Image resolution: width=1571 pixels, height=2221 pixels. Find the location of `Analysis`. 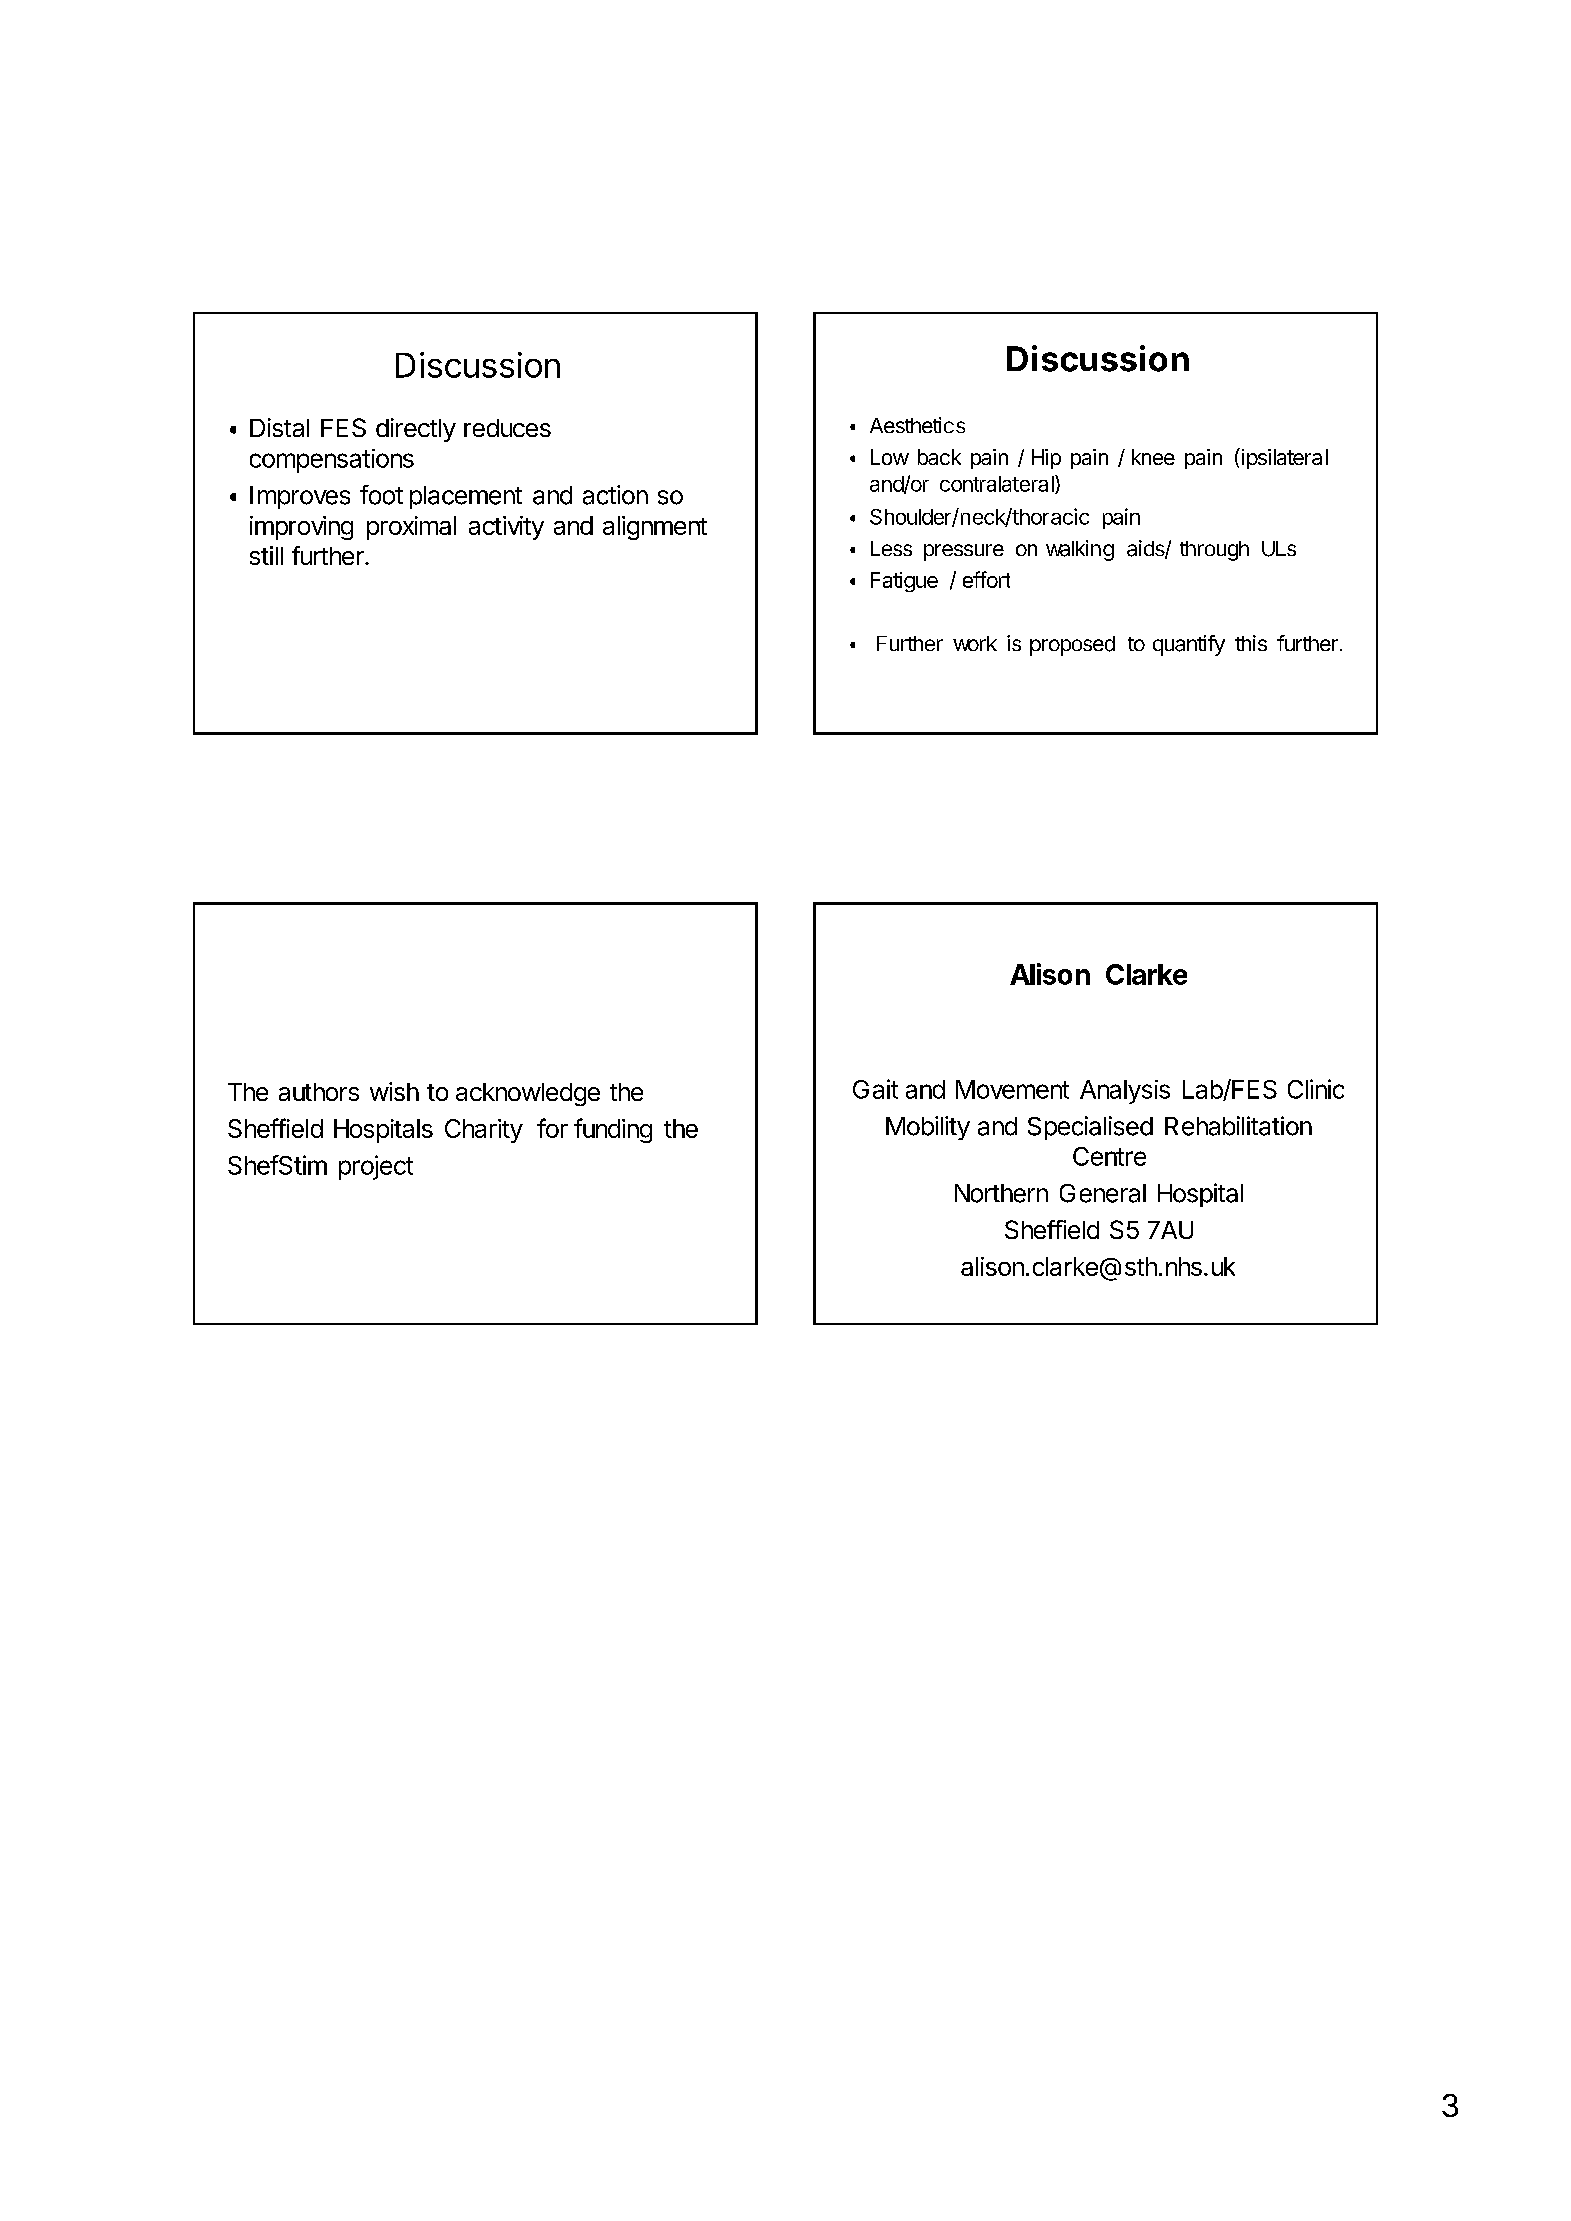

Analysis is located at coordinates (1125, 1092).
